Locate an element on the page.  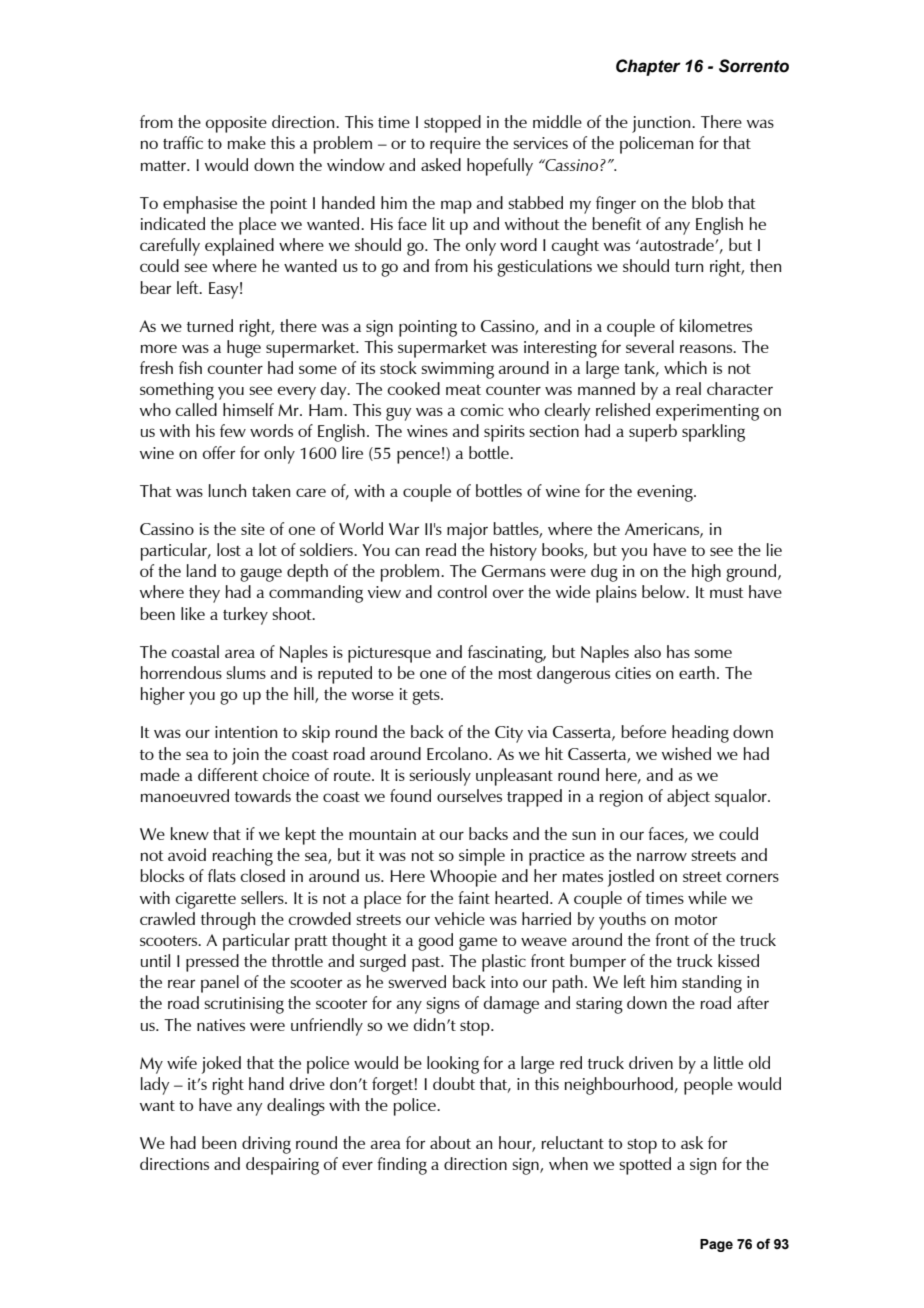
most is located at coordinates (515, 674).
